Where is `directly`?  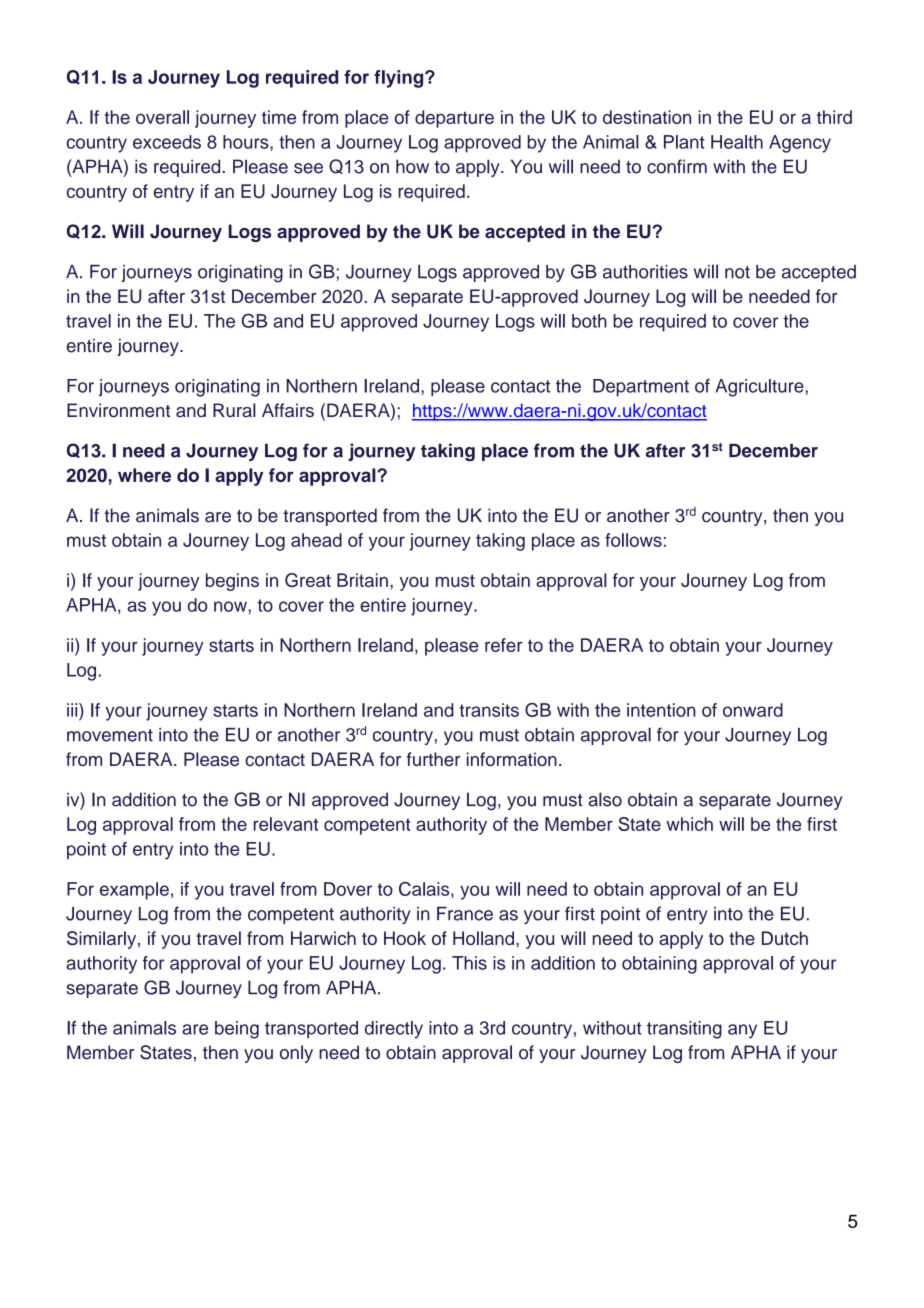 directly is located at coordinates (394, 1030).
